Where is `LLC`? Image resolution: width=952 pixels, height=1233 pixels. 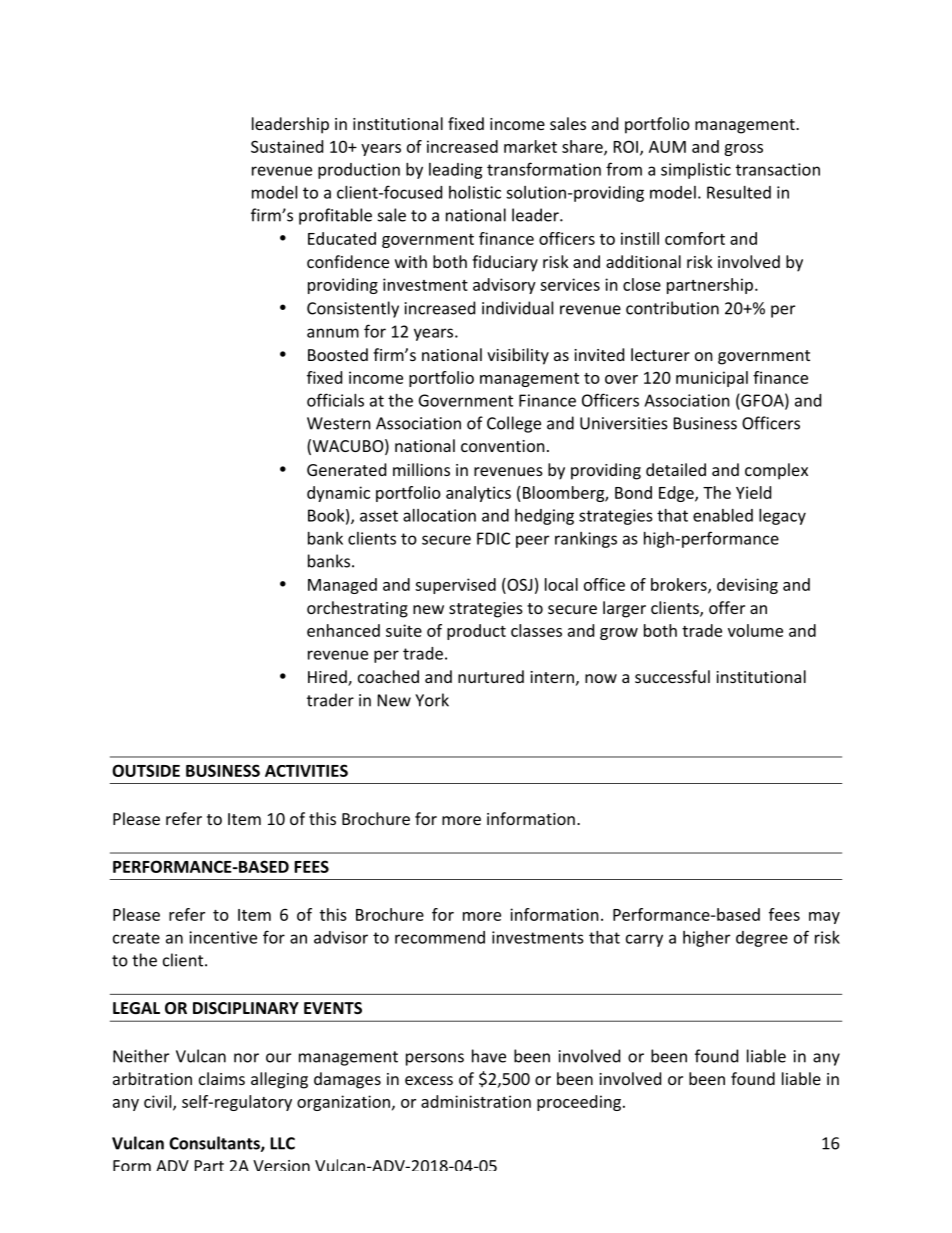 LLC is located at coordinates (282, 1143).
